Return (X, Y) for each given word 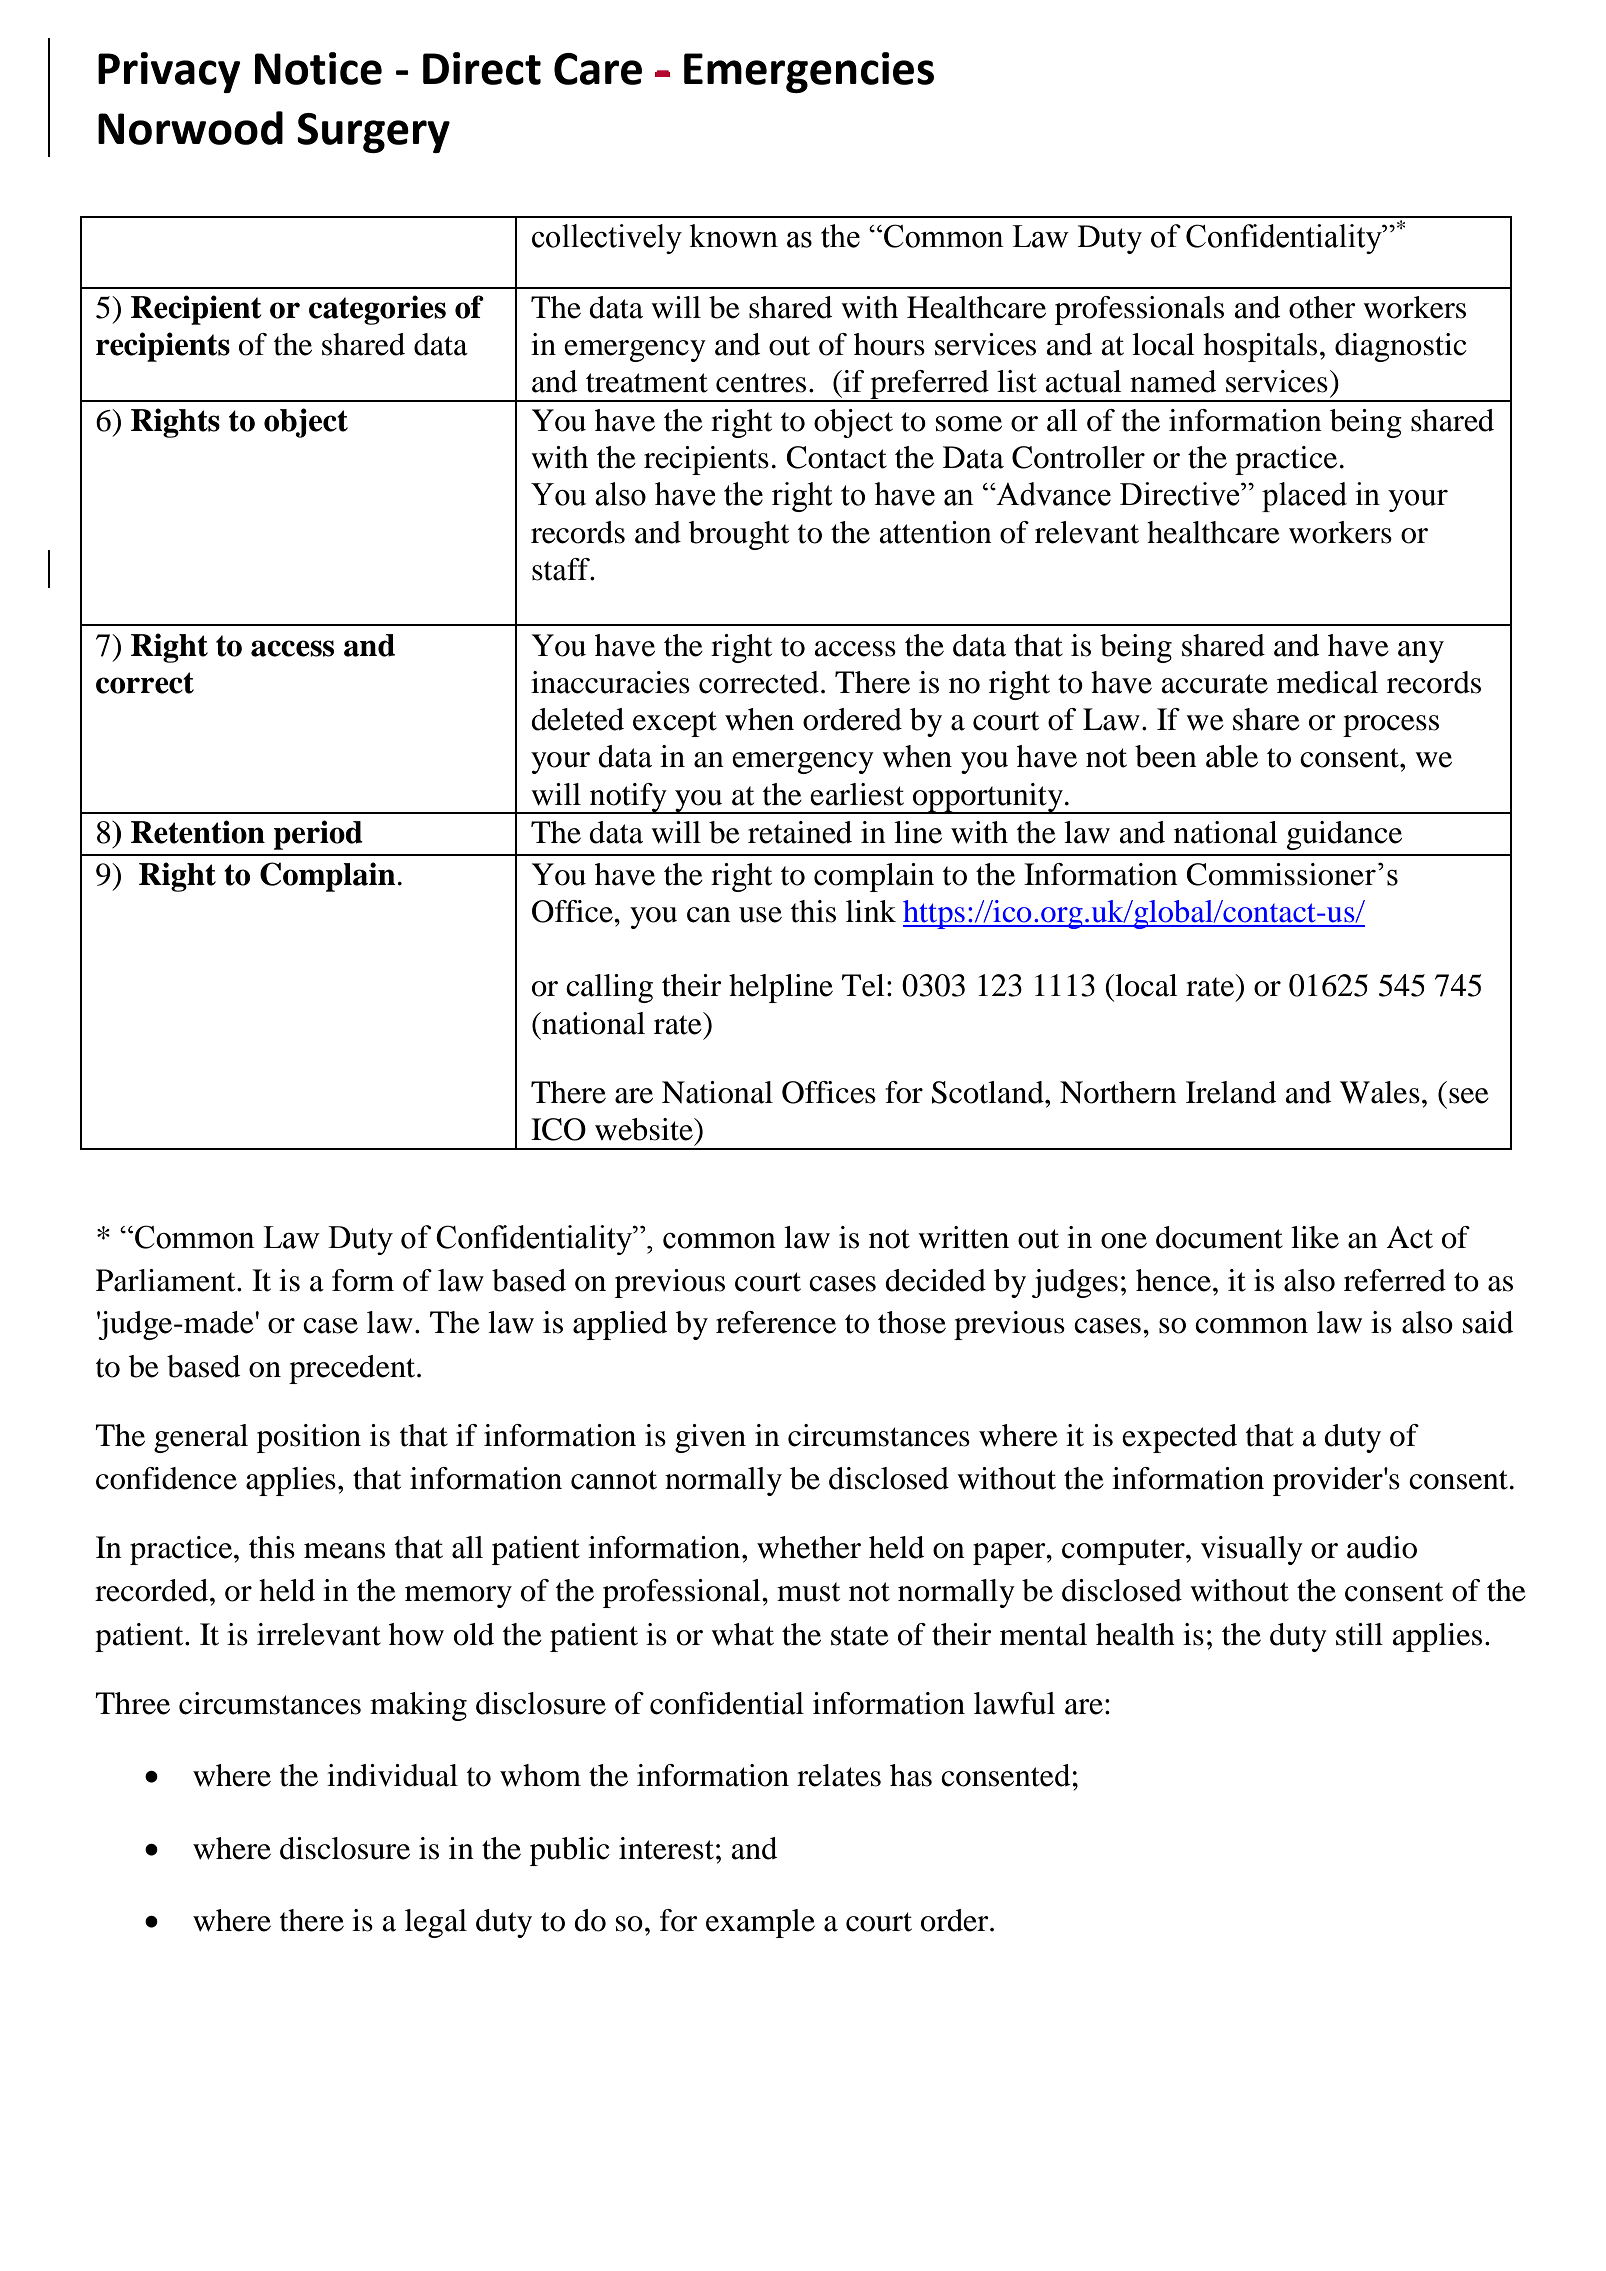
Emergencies (809, 72)
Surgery (373, 133)
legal (436, 1923)
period (318, 835)
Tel (863, 985)
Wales (1380, 1092)
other (1322, 307)
